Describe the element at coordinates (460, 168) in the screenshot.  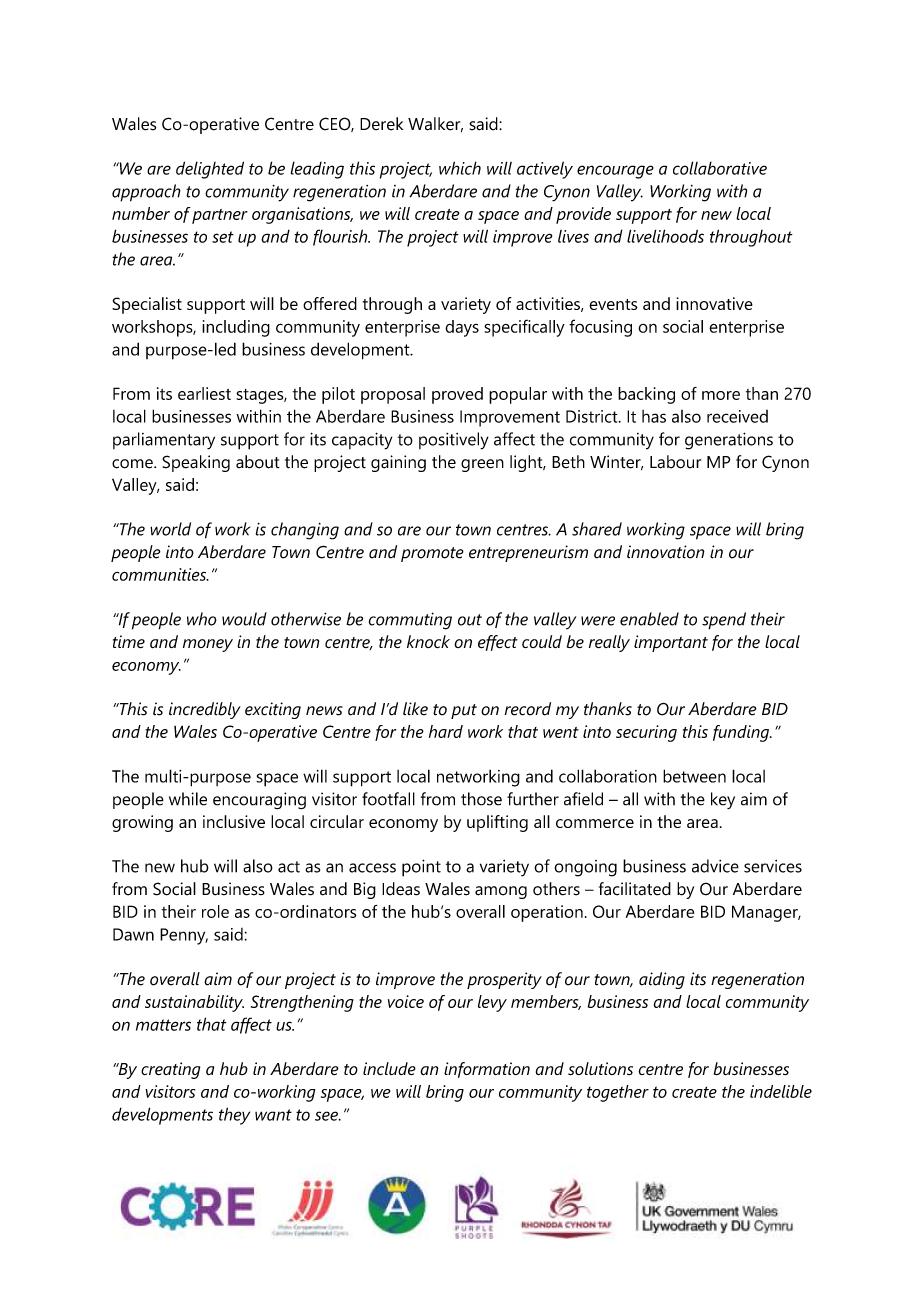
I see `which` at that location.
